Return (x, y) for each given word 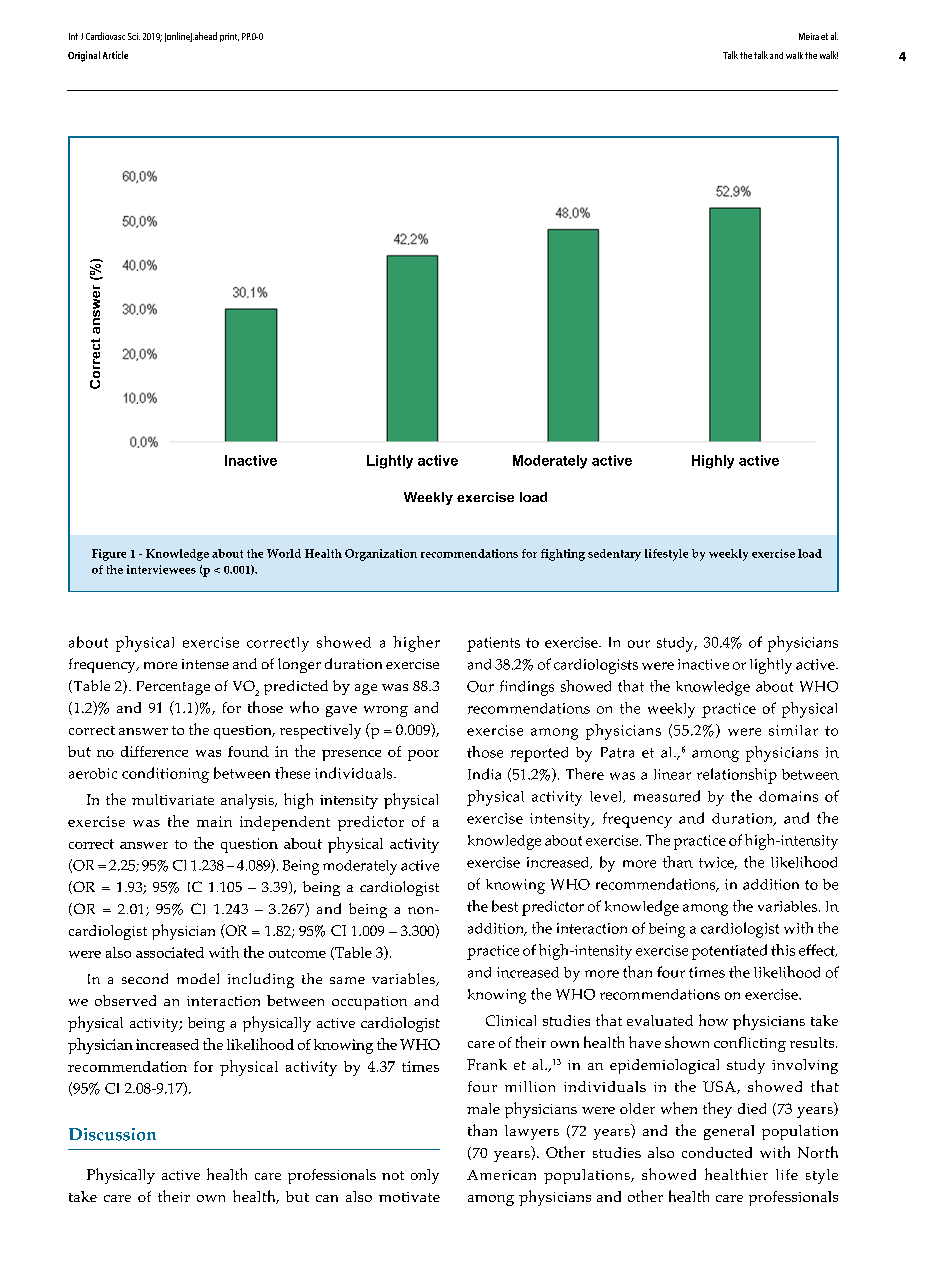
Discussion (112, 1134)
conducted (717, 1152)
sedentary (614, 555)
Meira (809, 36)
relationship (737, 776)
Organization (381, 555)
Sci (134, 36)
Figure (109, 555)
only (425, 1176)
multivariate (173, 799)
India (484, 774)
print (229, 37)
